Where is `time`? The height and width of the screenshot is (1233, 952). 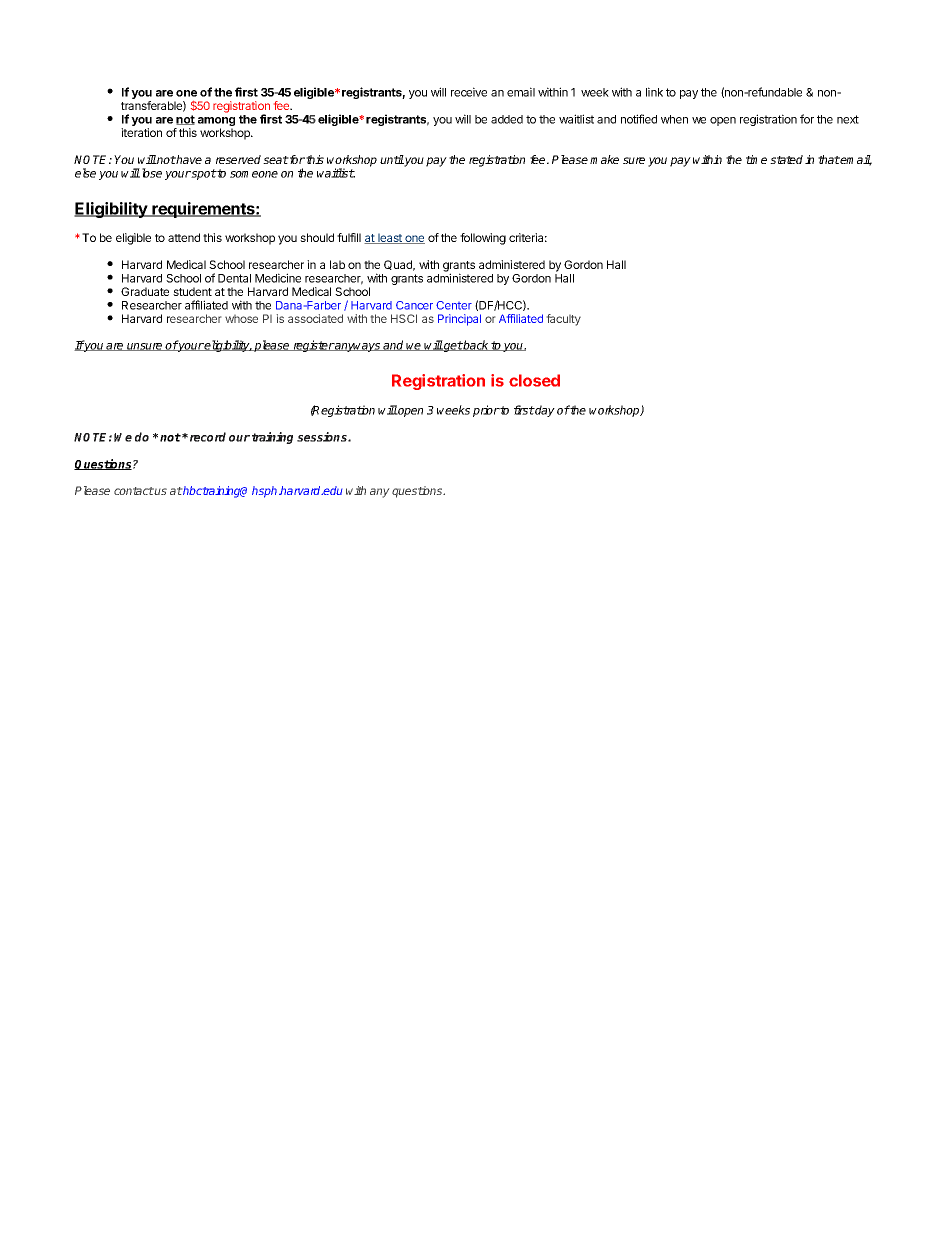
time is located at coordinates (756, 159).
